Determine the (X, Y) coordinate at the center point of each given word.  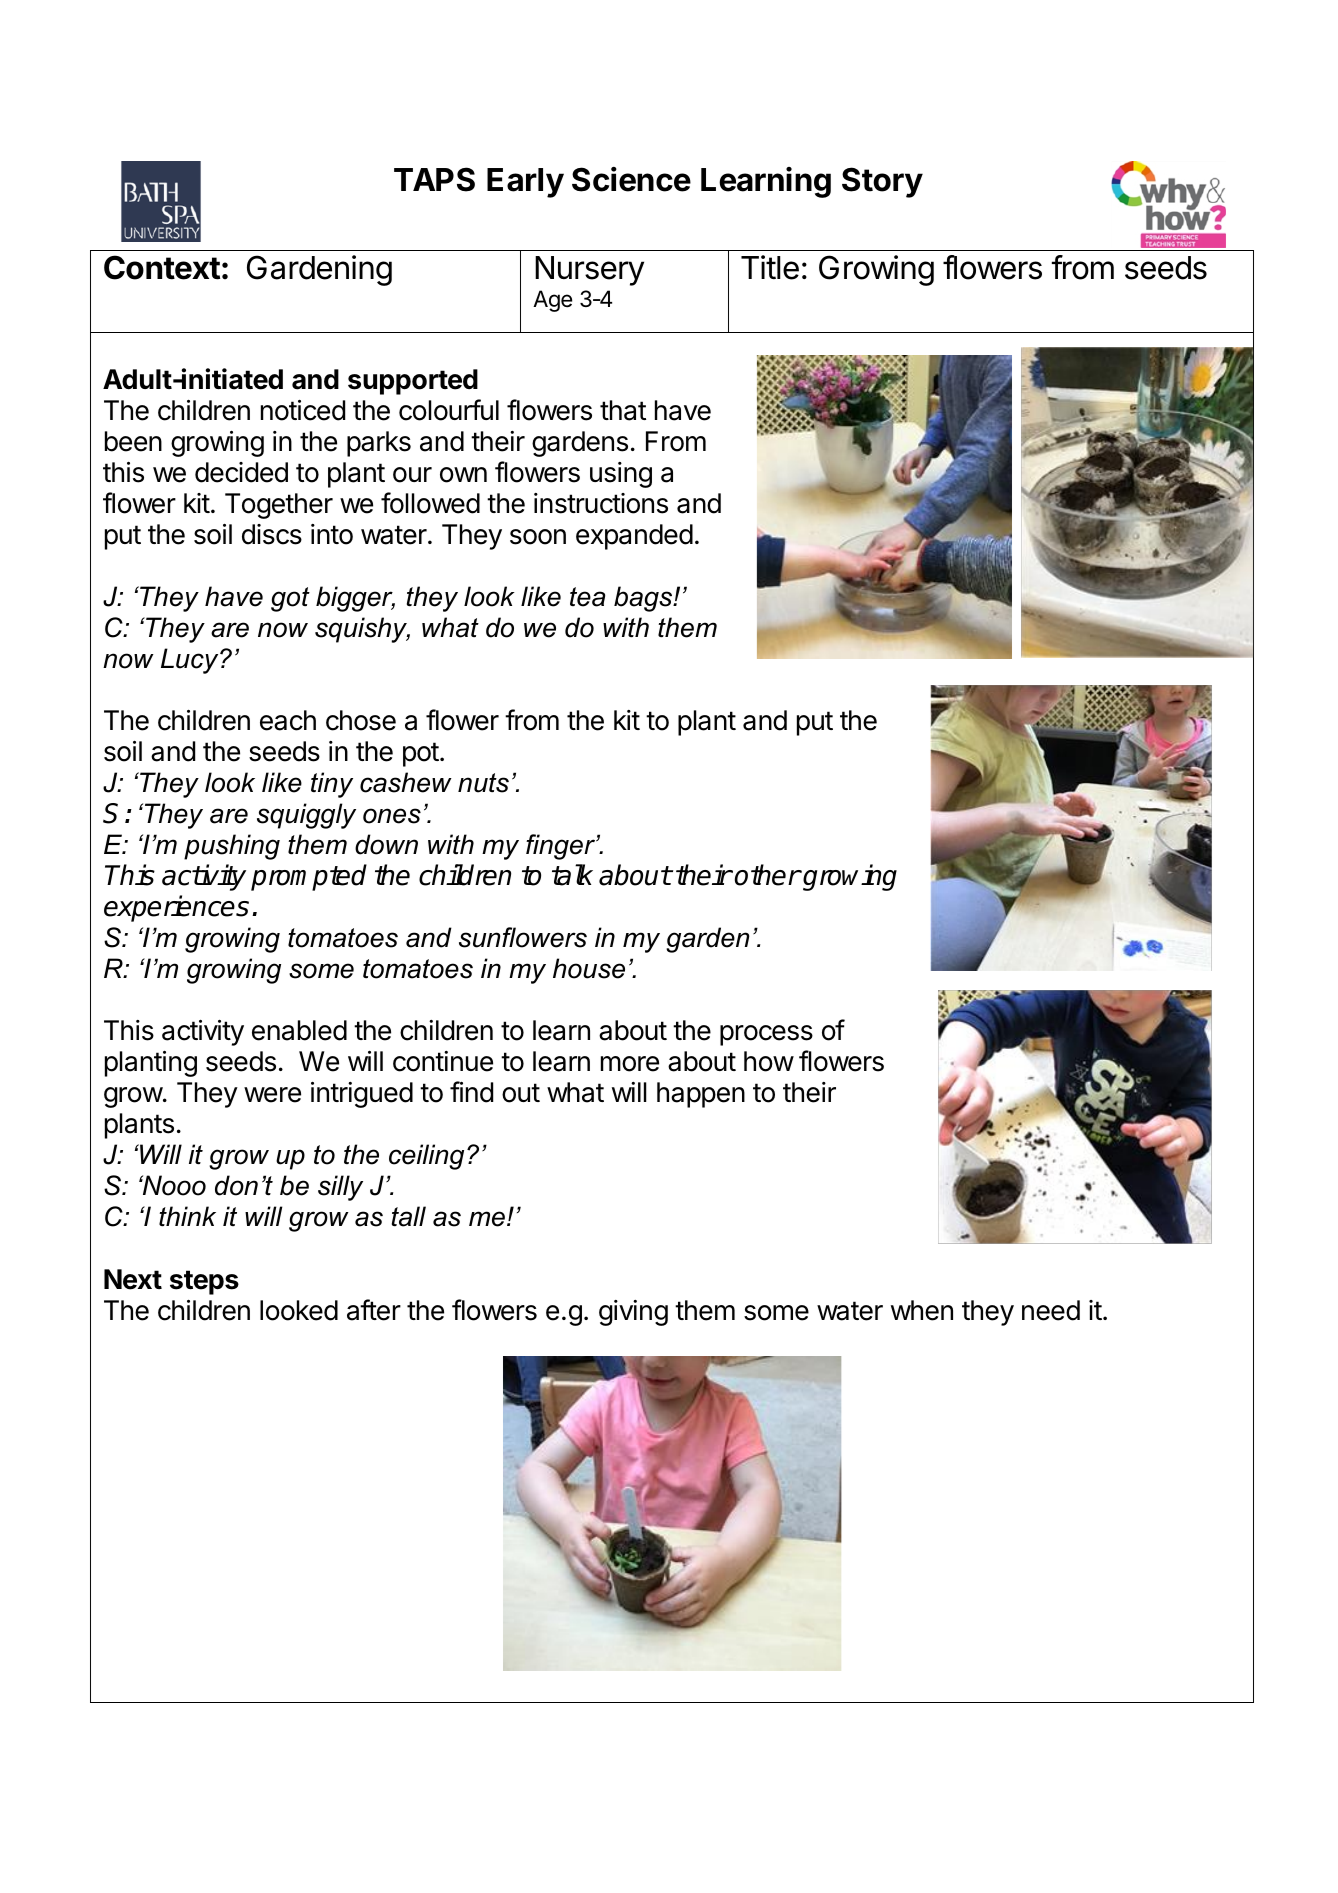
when (922, 1310)
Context (162, 267)
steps (204, 1282)
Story (882, 182)
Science (631, 179)
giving (633, 1313)
